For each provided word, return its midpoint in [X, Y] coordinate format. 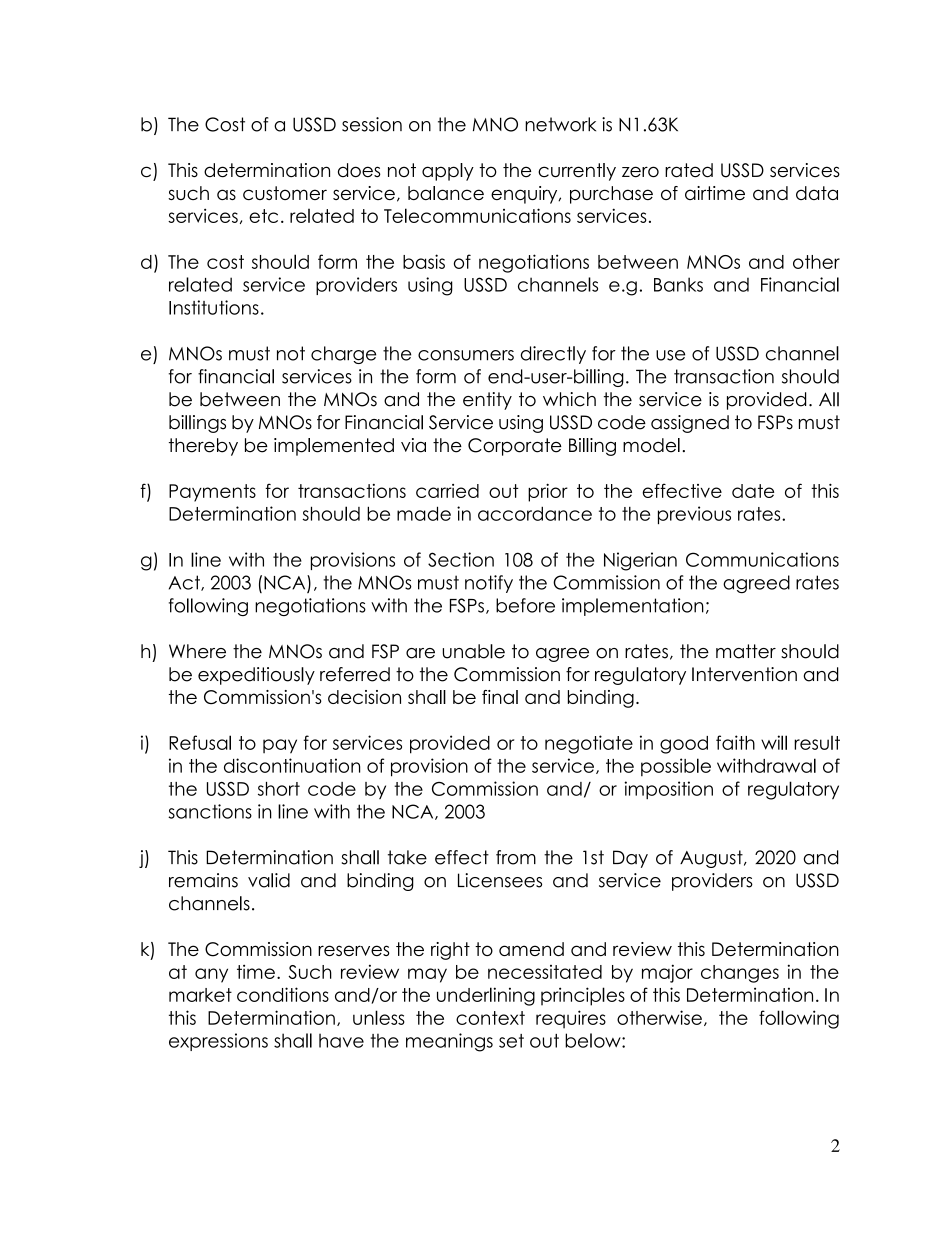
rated [689, 170]
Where [197, 651]
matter [746, 651]
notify [489, 584]
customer [285, 193]
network [560, 124]
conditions [283, 994]
